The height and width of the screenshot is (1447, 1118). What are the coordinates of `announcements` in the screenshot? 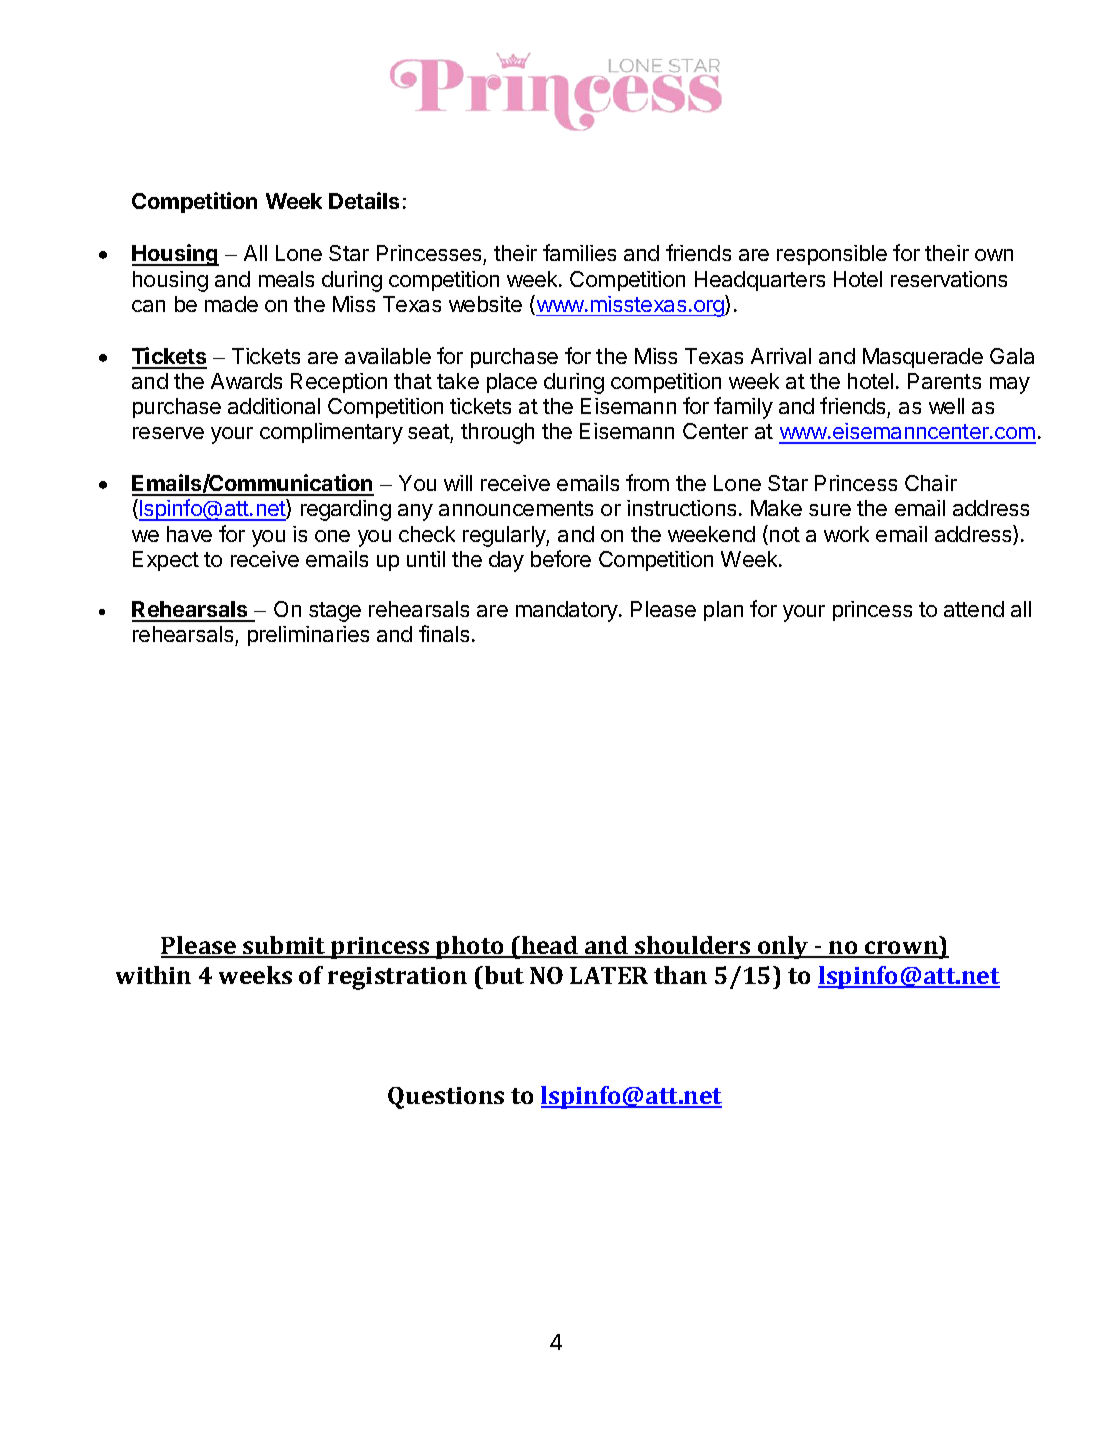 It's located at (516, 508).
